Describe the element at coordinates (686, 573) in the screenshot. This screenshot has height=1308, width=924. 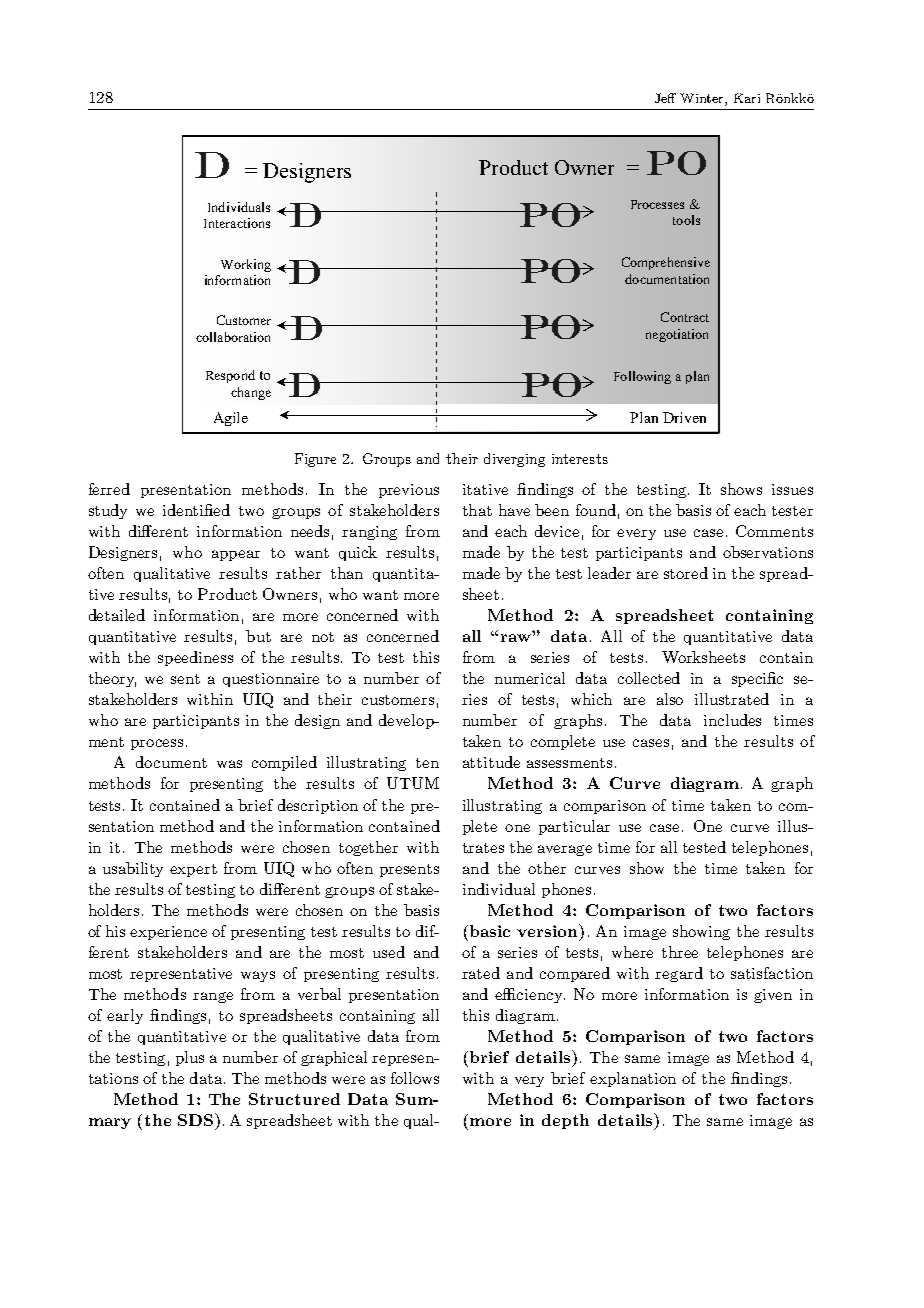
I see `stored` at that location.
